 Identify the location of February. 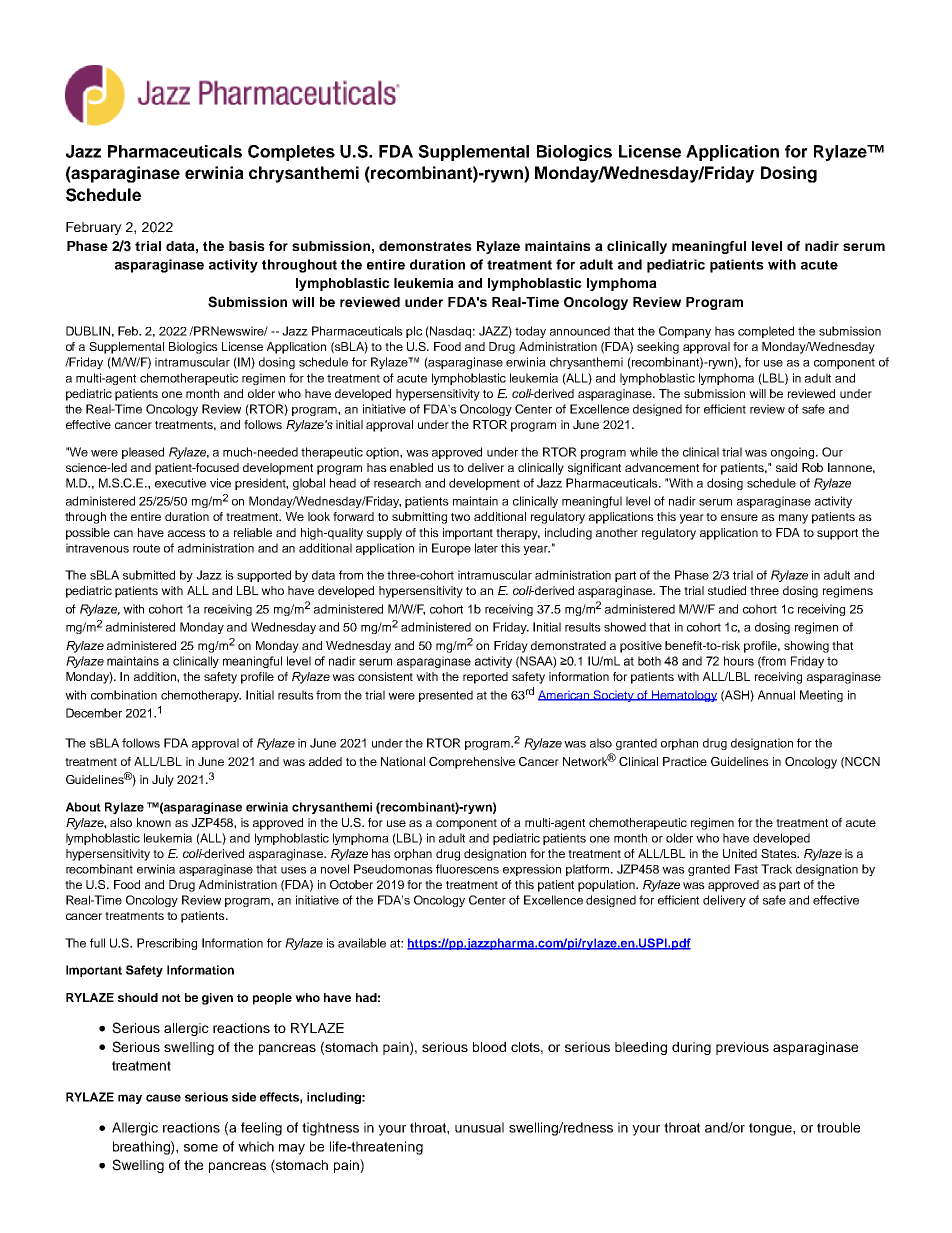
(94, 228).
